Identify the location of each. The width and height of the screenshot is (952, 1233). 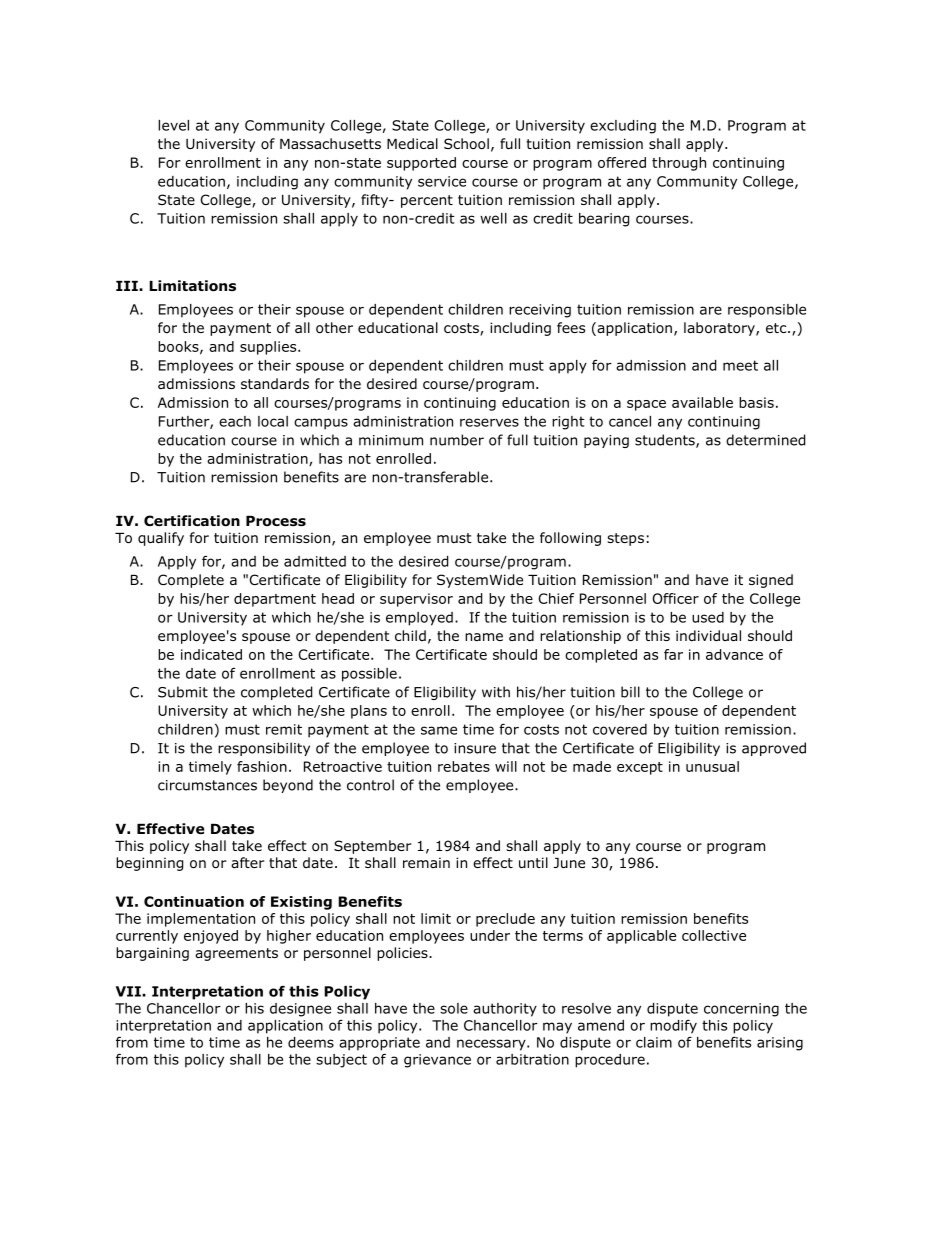
(235, 421).
